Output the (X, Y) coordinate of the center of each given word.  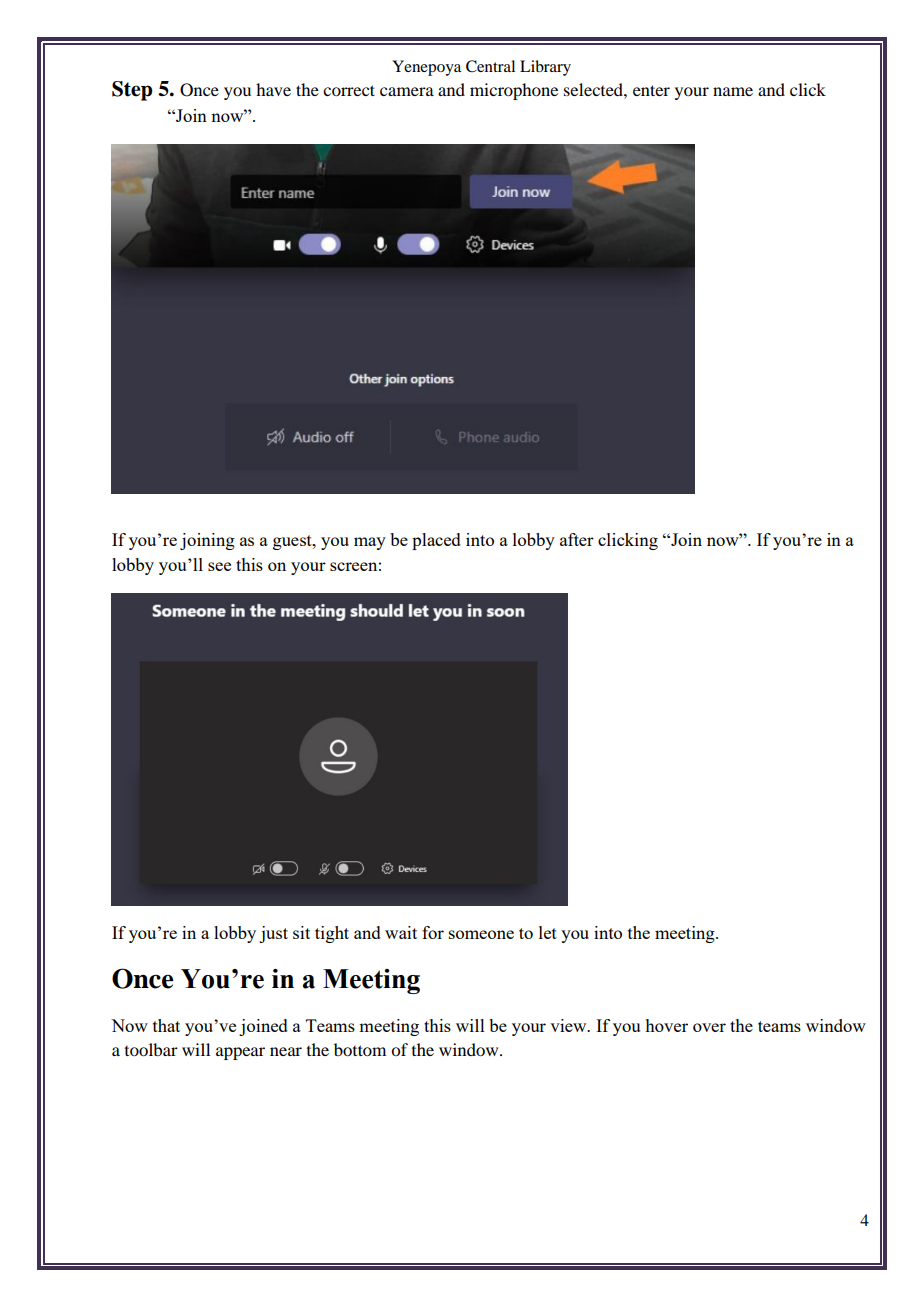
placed (436, 541)
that (166, 1025)
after (577, 539)
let (548, 932)
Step (132, 91)
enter (651, 90)
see (219, 566)
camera (407, 91)
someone (481, 934)
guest (293, 542)
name (733, 91)
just (273, 934)
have (273, 89)
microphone (514, 91)
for (433, 932)
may (370, 543)
